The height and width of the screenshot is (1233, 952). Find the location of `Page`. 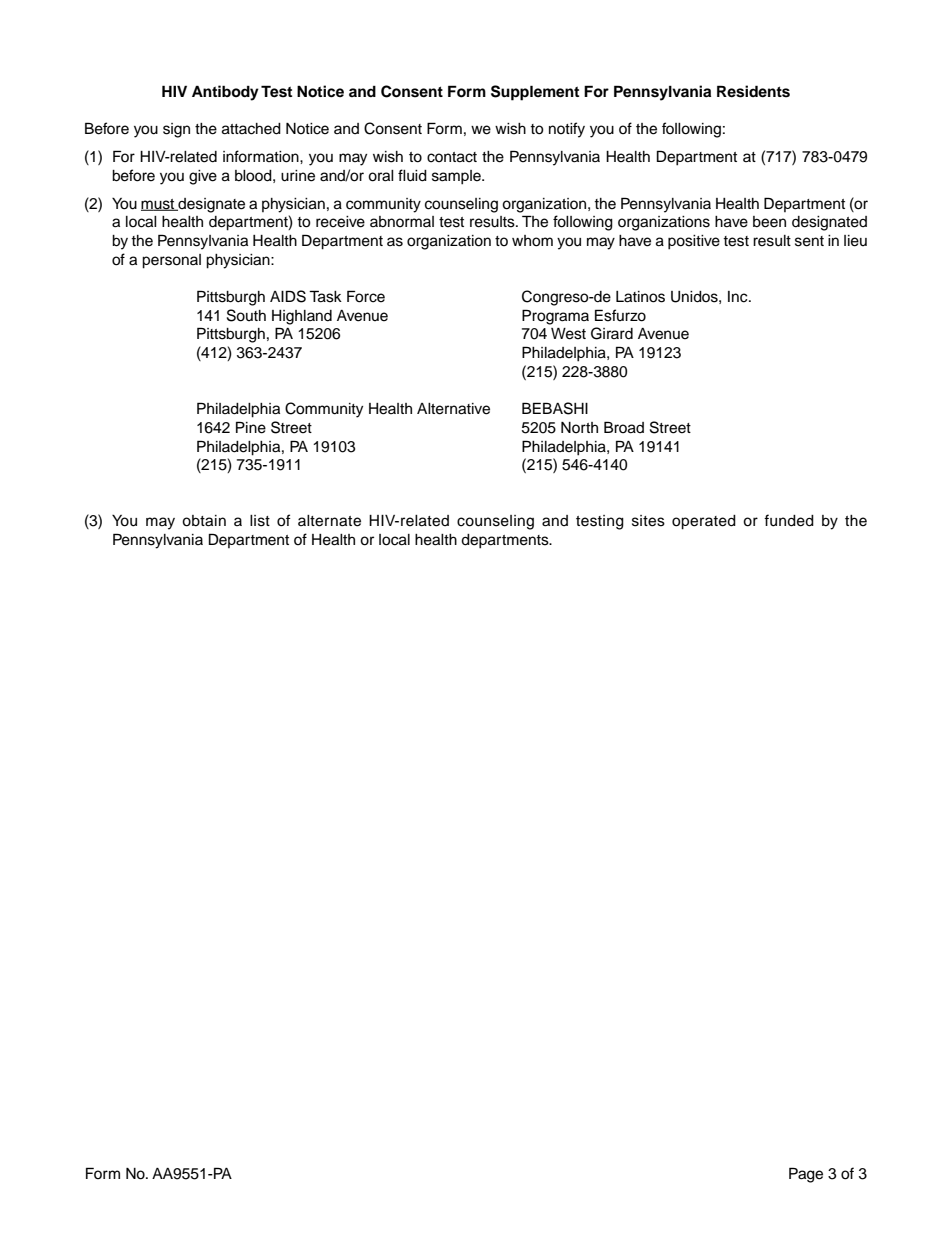

Page is located at coordinates (806, 1175).
